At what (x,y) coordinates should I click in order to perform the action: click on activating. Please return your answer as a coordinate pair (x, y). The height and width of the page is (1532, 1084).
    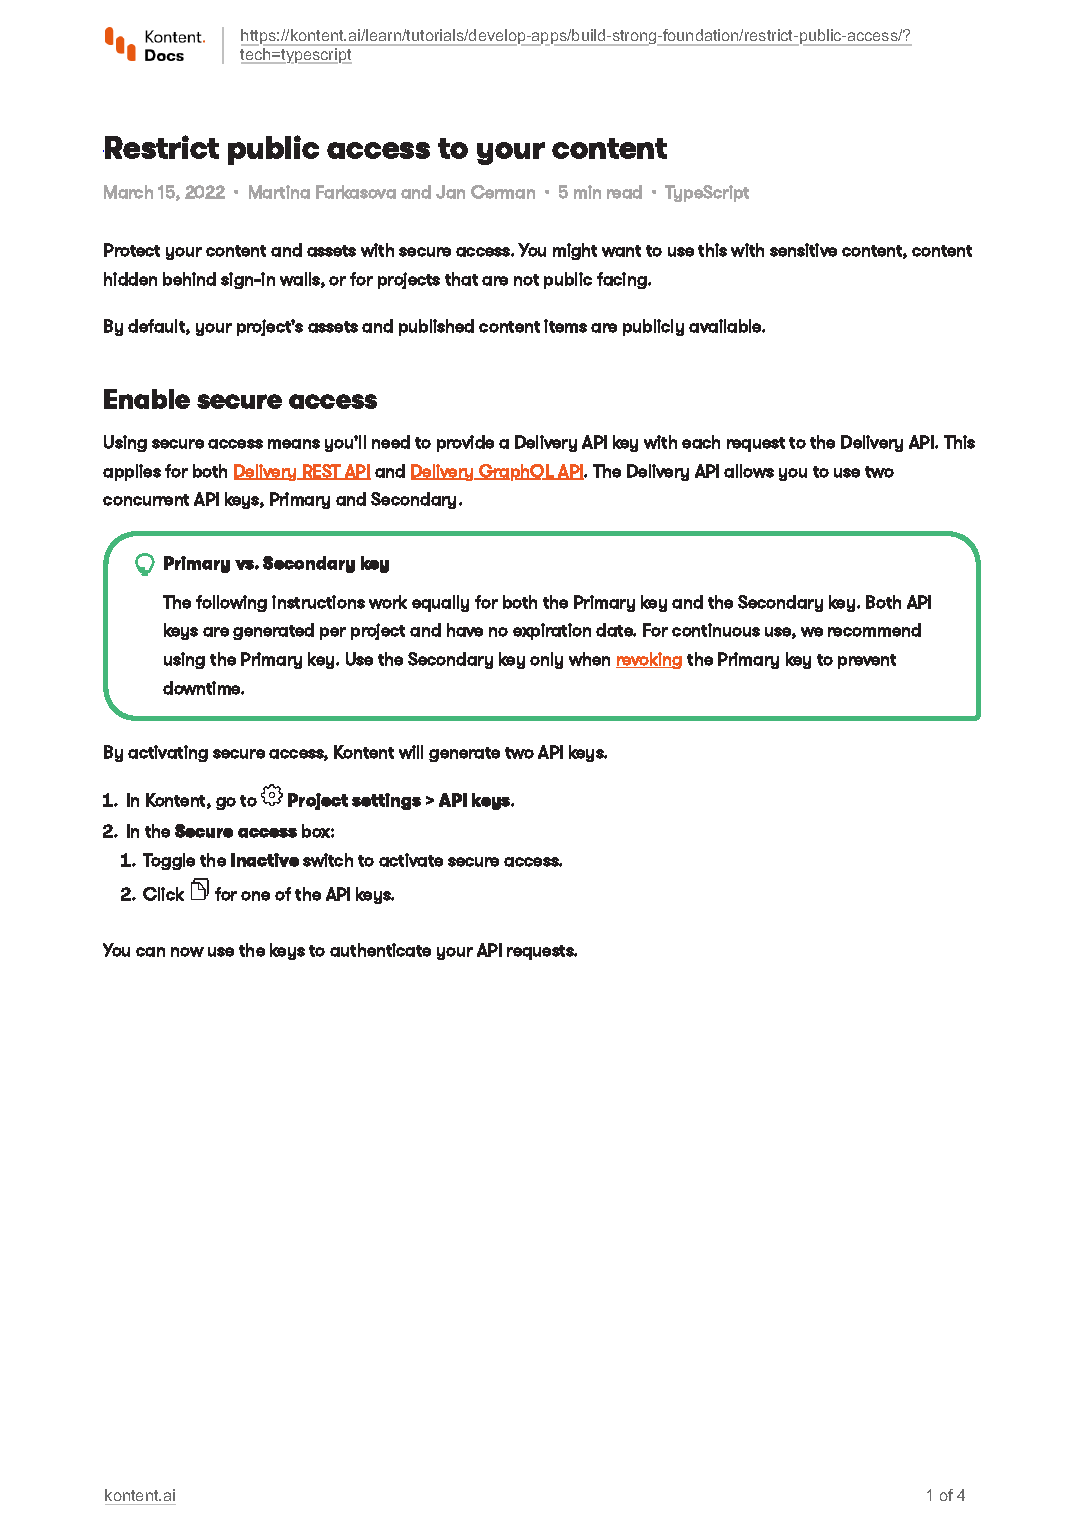
    Looking at the image, I should click on (168, 753).
